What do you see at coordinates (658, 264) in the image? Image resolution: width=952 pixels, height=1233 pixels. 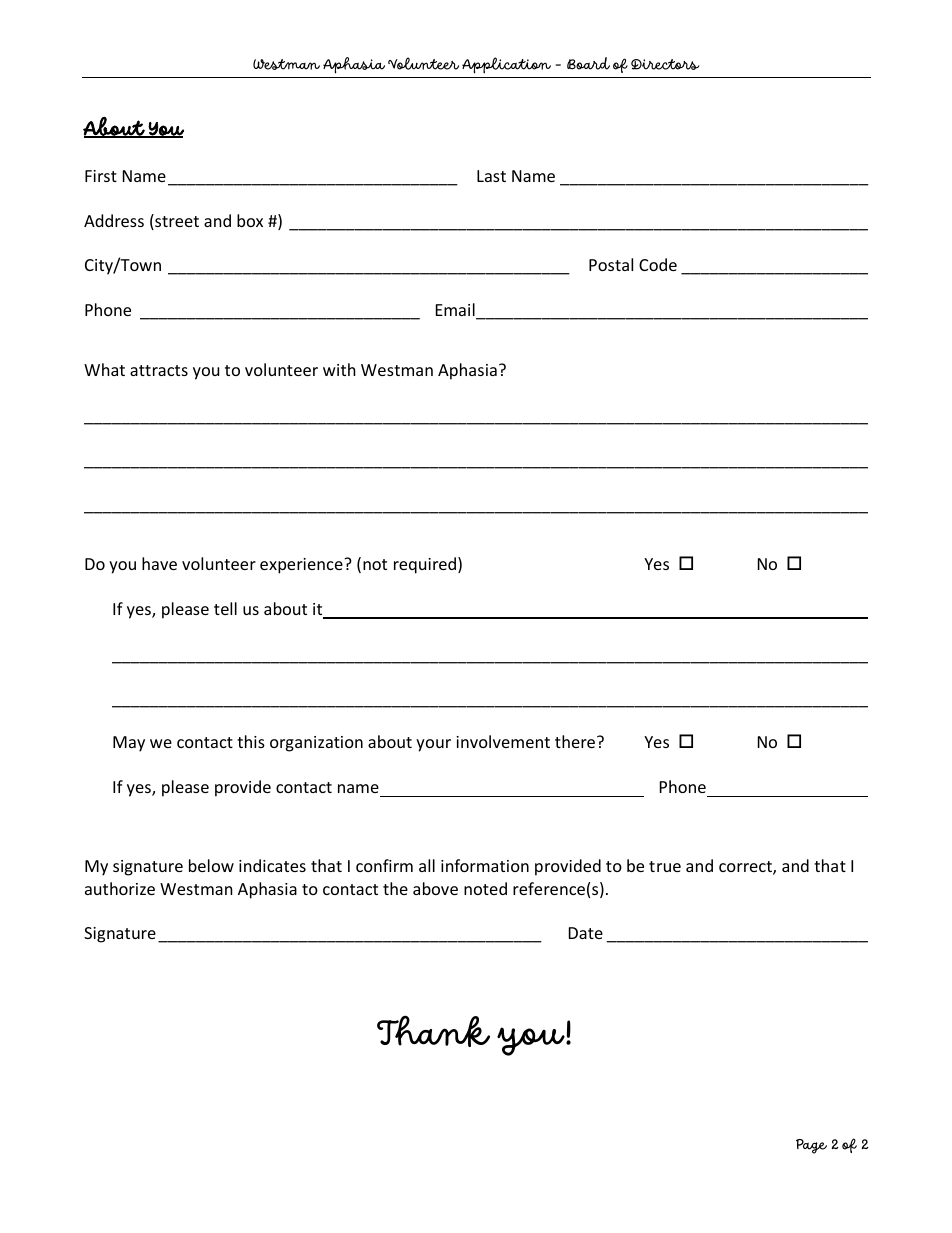 I see `Code` at bounding box center [658, 264].
